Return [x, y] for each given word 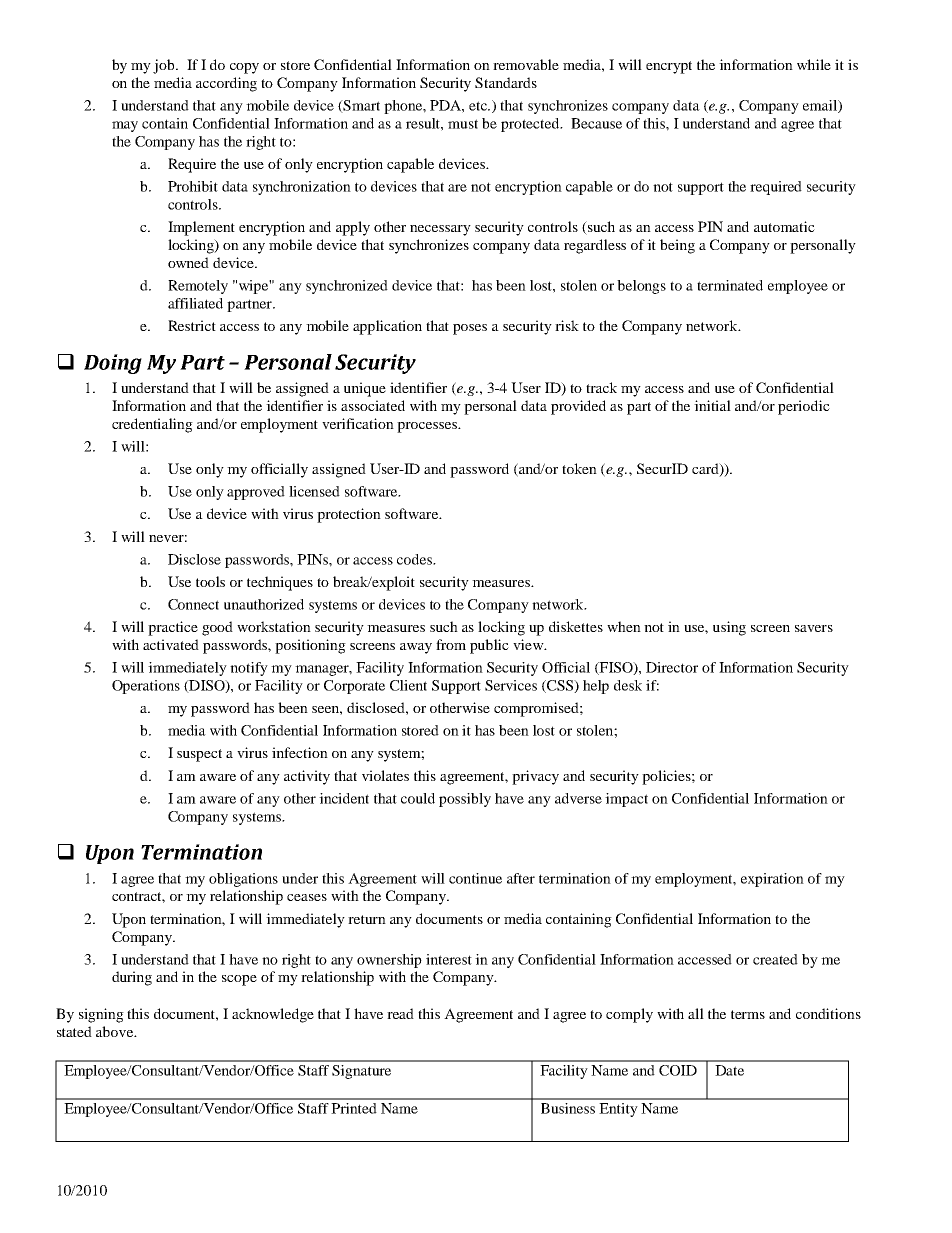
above [115, 1031]
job [165, 66]
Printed [354, 1108]
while [814, 64]
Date [729, 1070]
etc [479, 106]
